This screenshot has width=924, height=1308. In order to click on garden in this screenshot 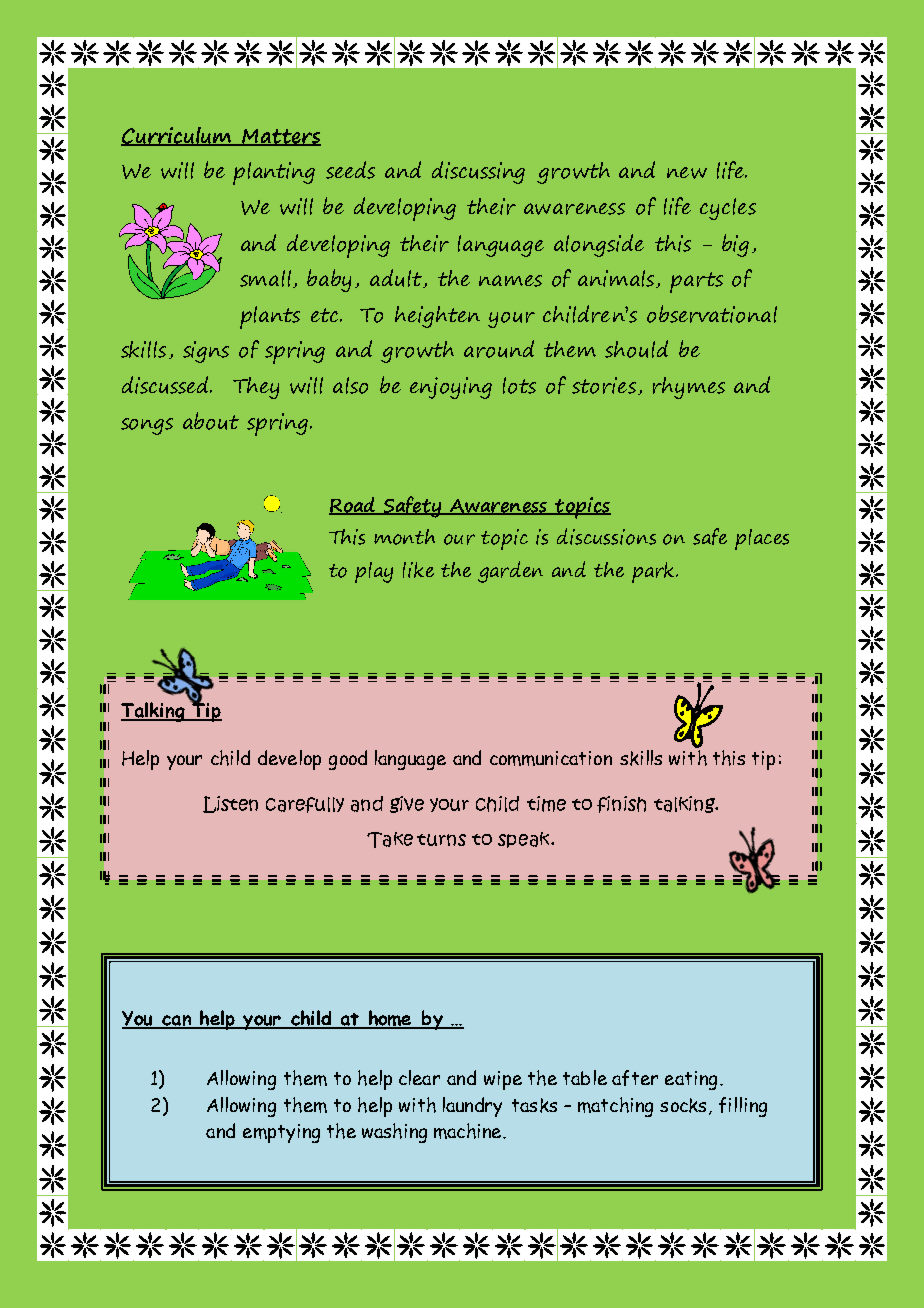, I will do `click(510, 572)`.
